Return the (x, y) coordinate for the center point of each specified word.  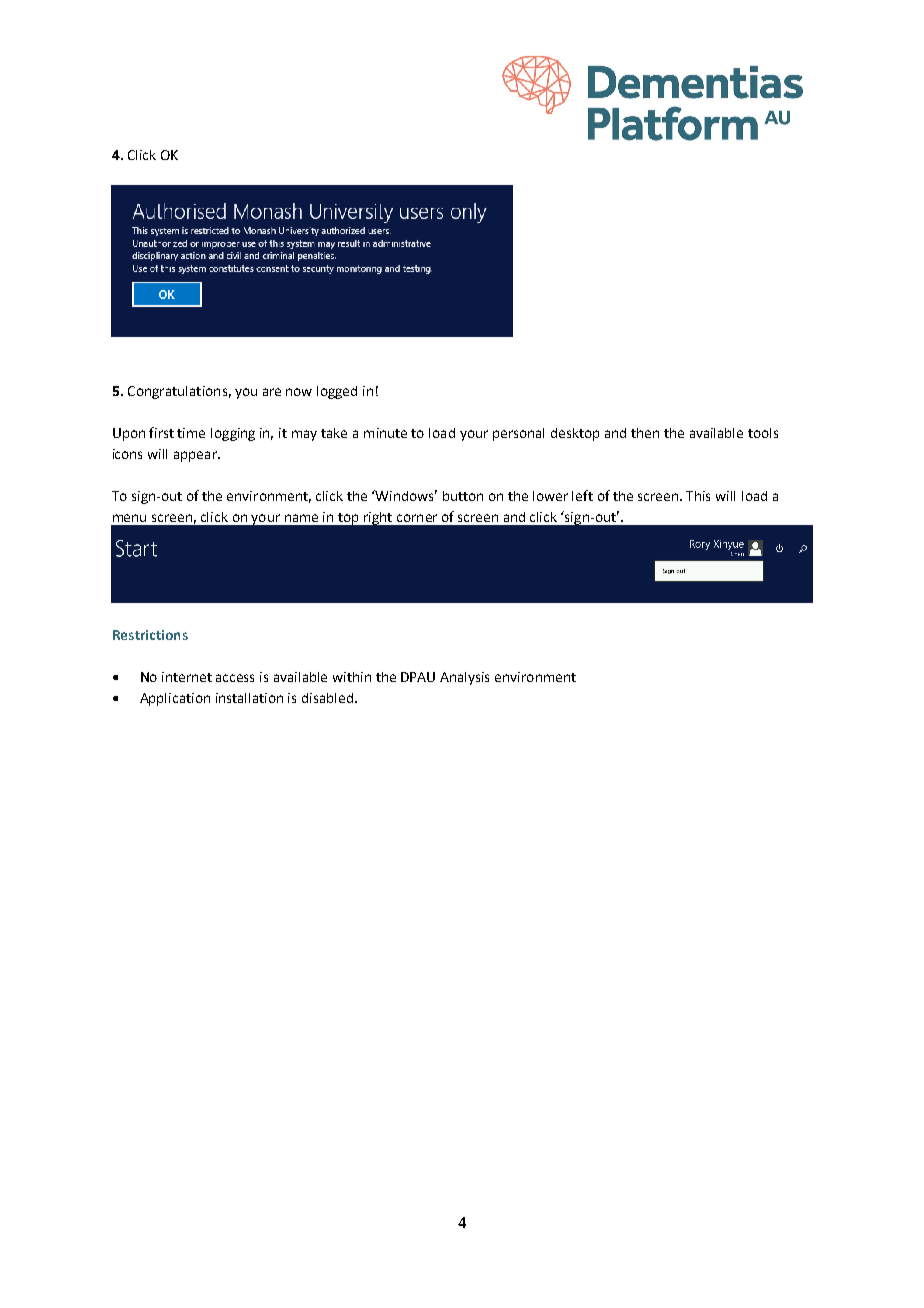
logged (337, 392)
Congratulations (177, 392)
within (352, 677)
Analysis (464, 678)
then (645, 433)
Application (175, 699)
